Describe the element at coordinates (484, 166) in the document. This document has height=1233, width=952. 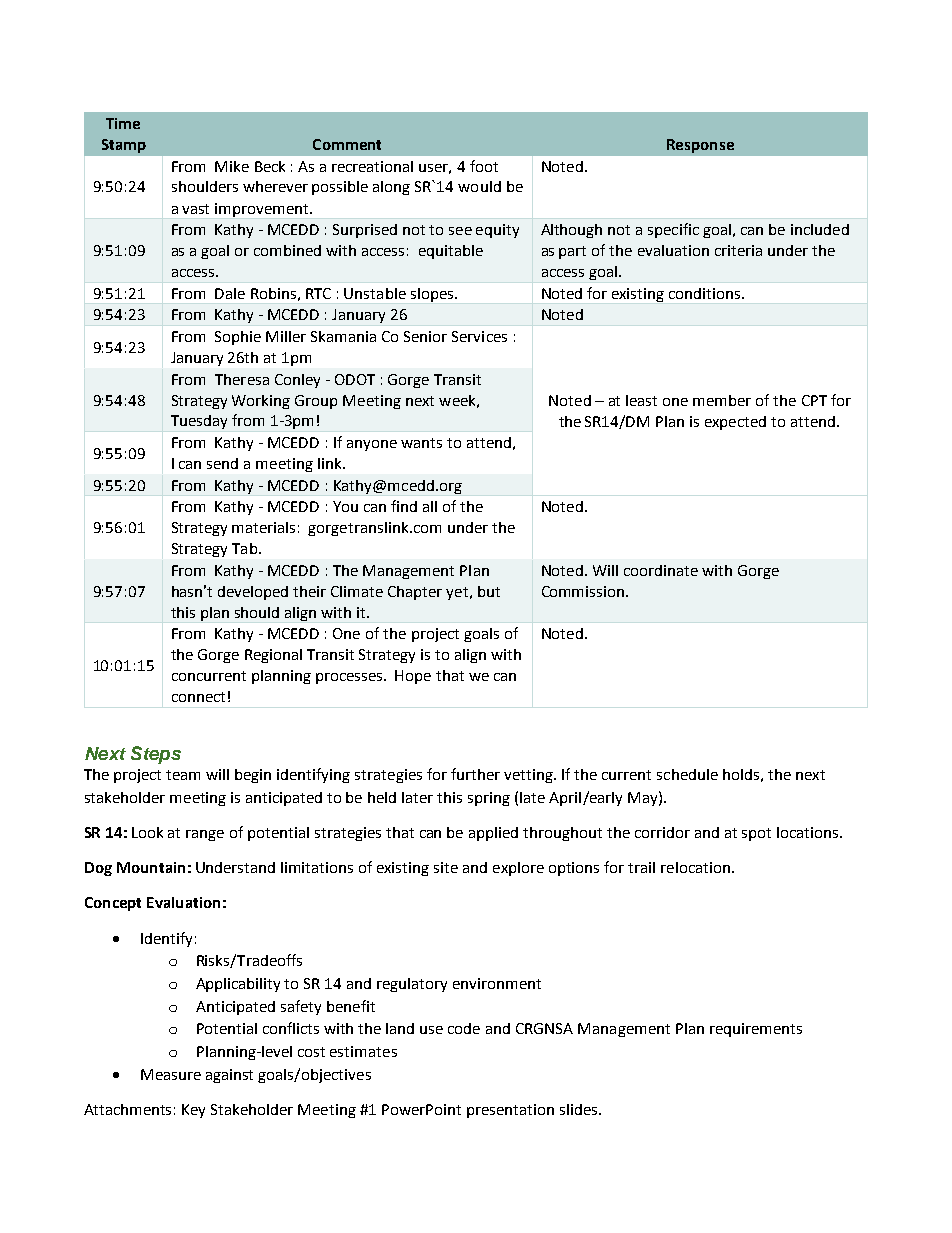
I see `foot` at that location.
